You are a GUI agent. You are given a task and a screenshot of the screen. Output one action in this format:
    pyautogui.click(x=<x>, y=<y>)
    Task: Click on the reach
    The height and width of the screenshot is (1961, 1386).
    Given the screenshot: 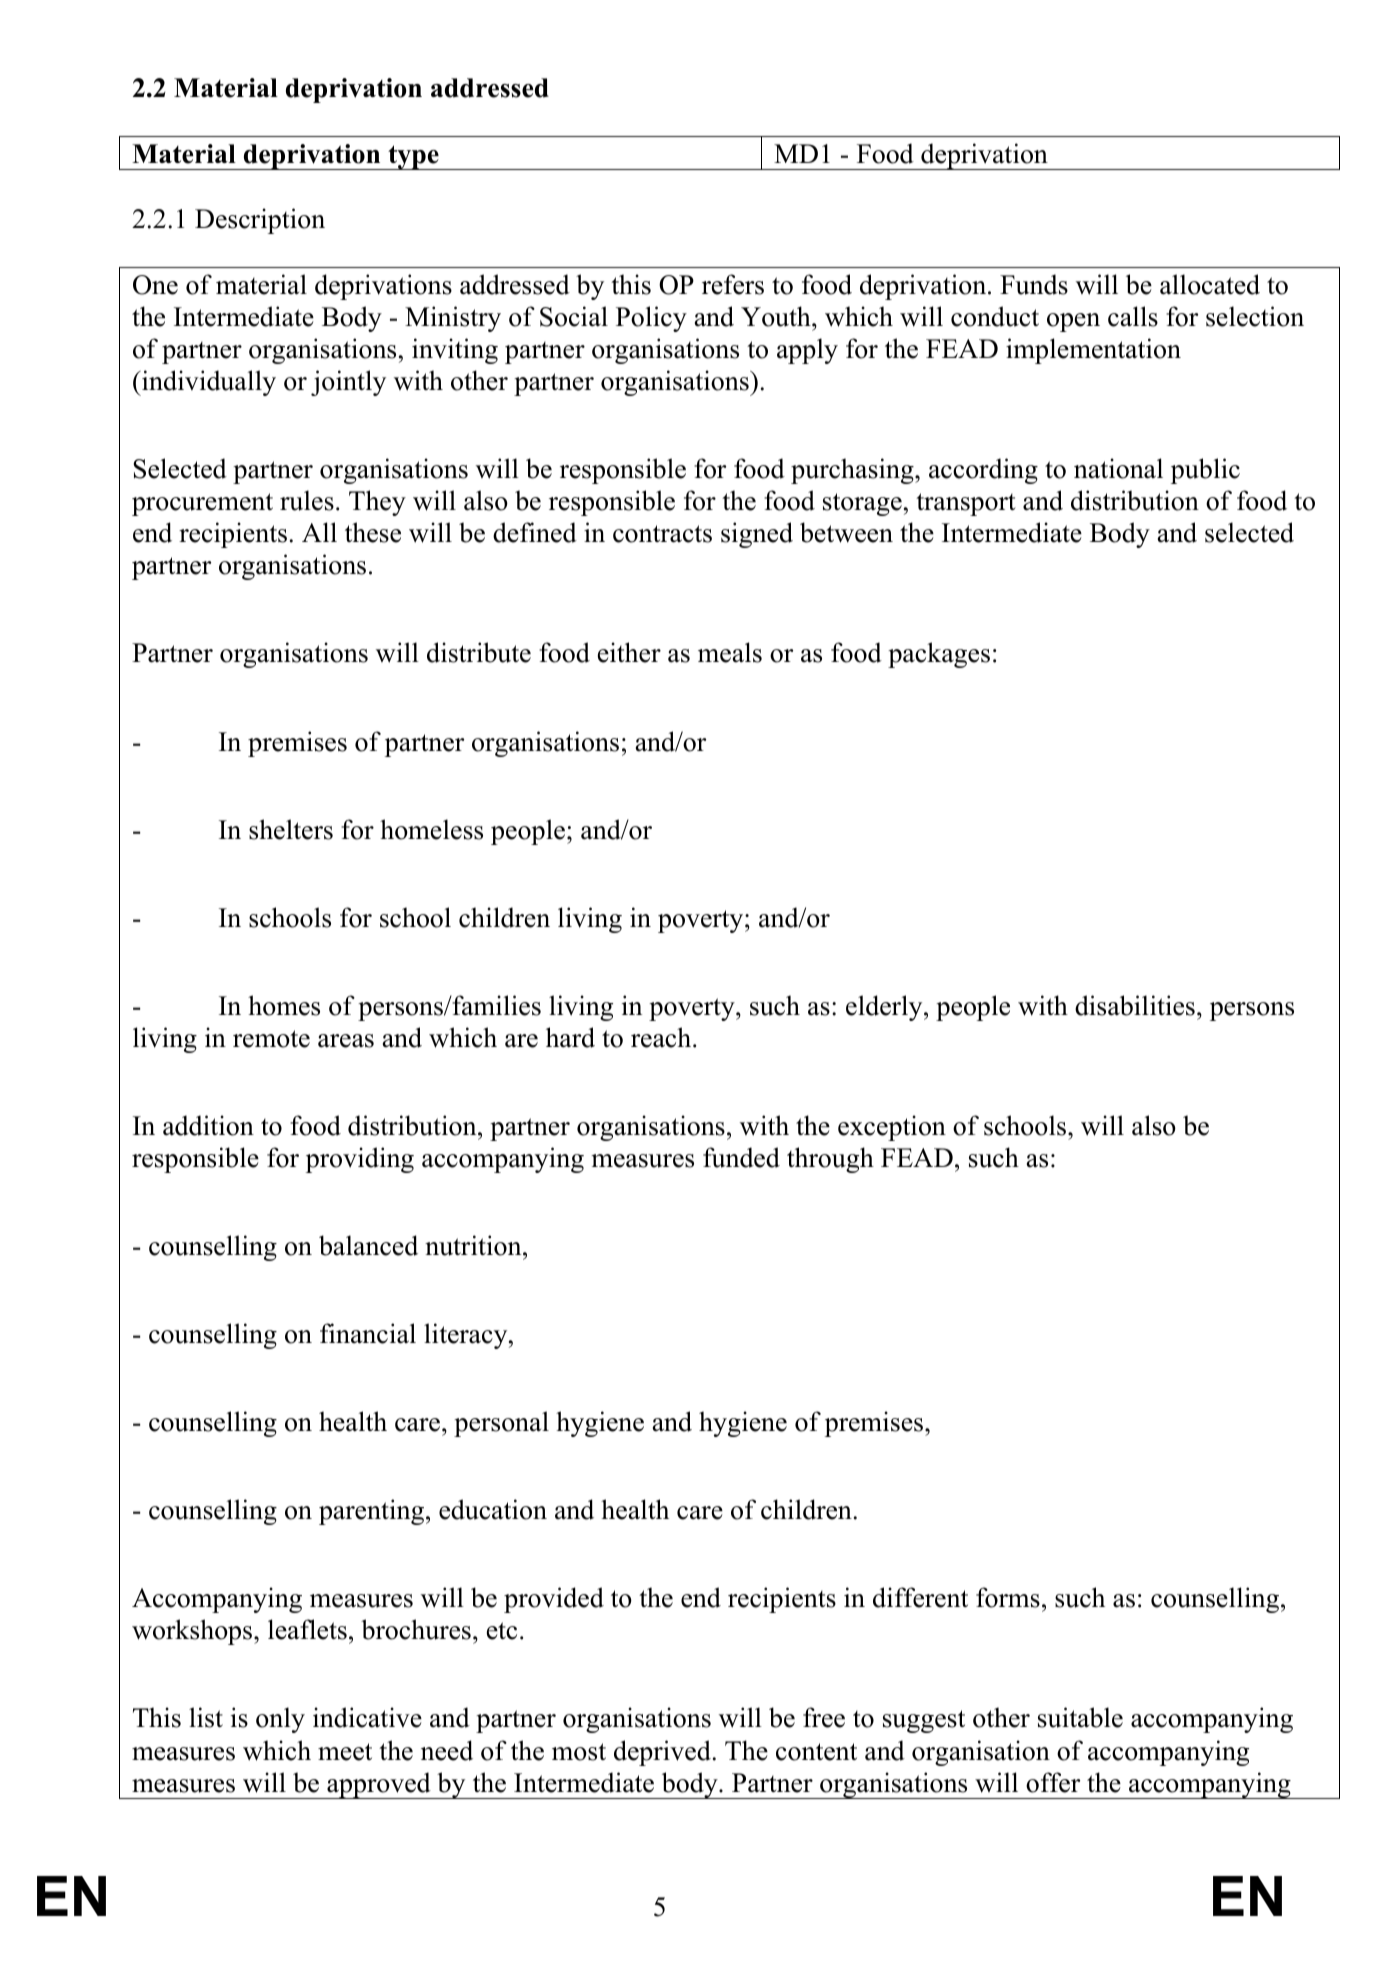 What is the action you would take?
    pyautogui.click(x=662, y=1037)
